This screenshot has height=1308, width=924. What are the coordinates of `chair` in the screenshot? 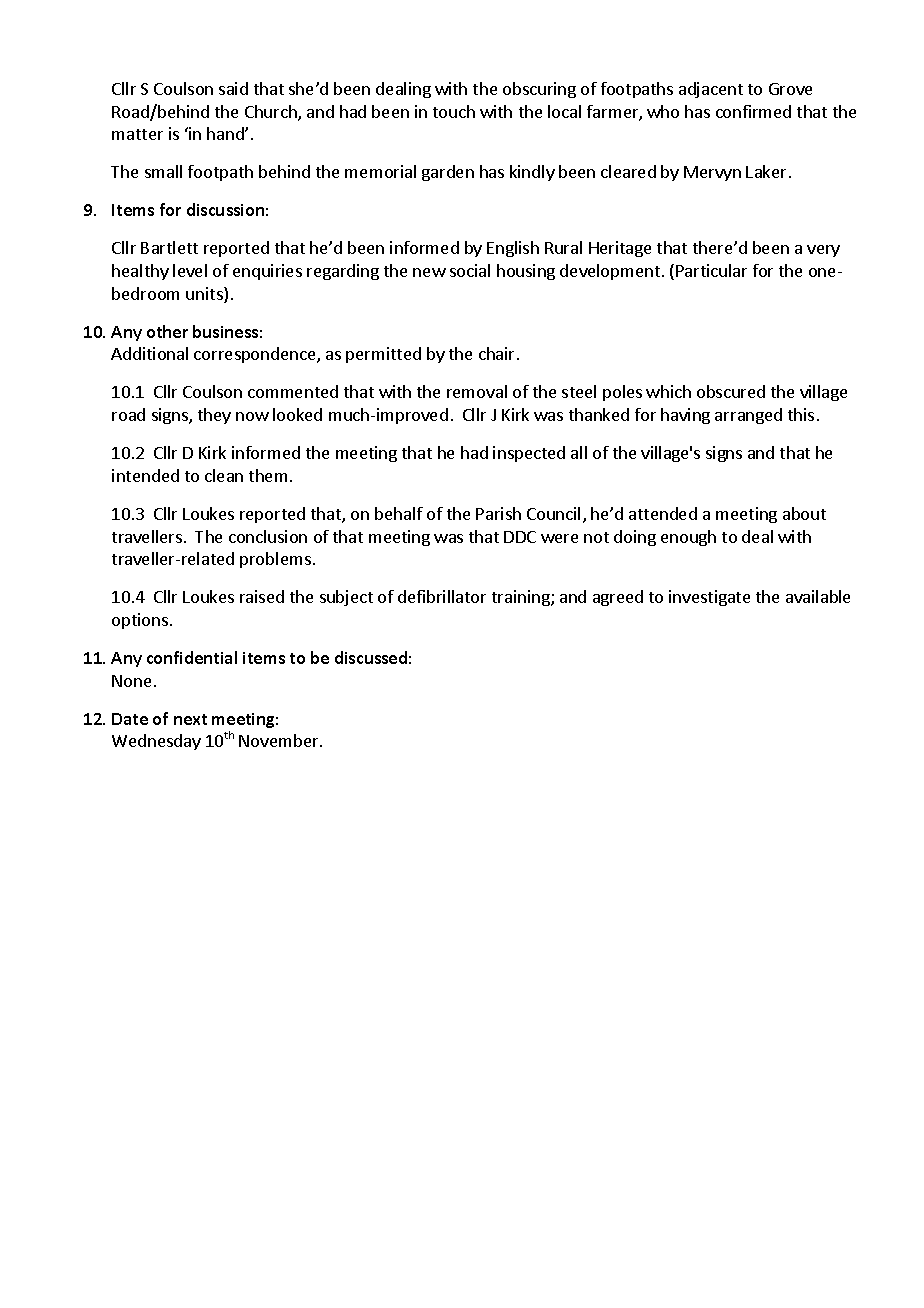 It's located at (498, 353).
